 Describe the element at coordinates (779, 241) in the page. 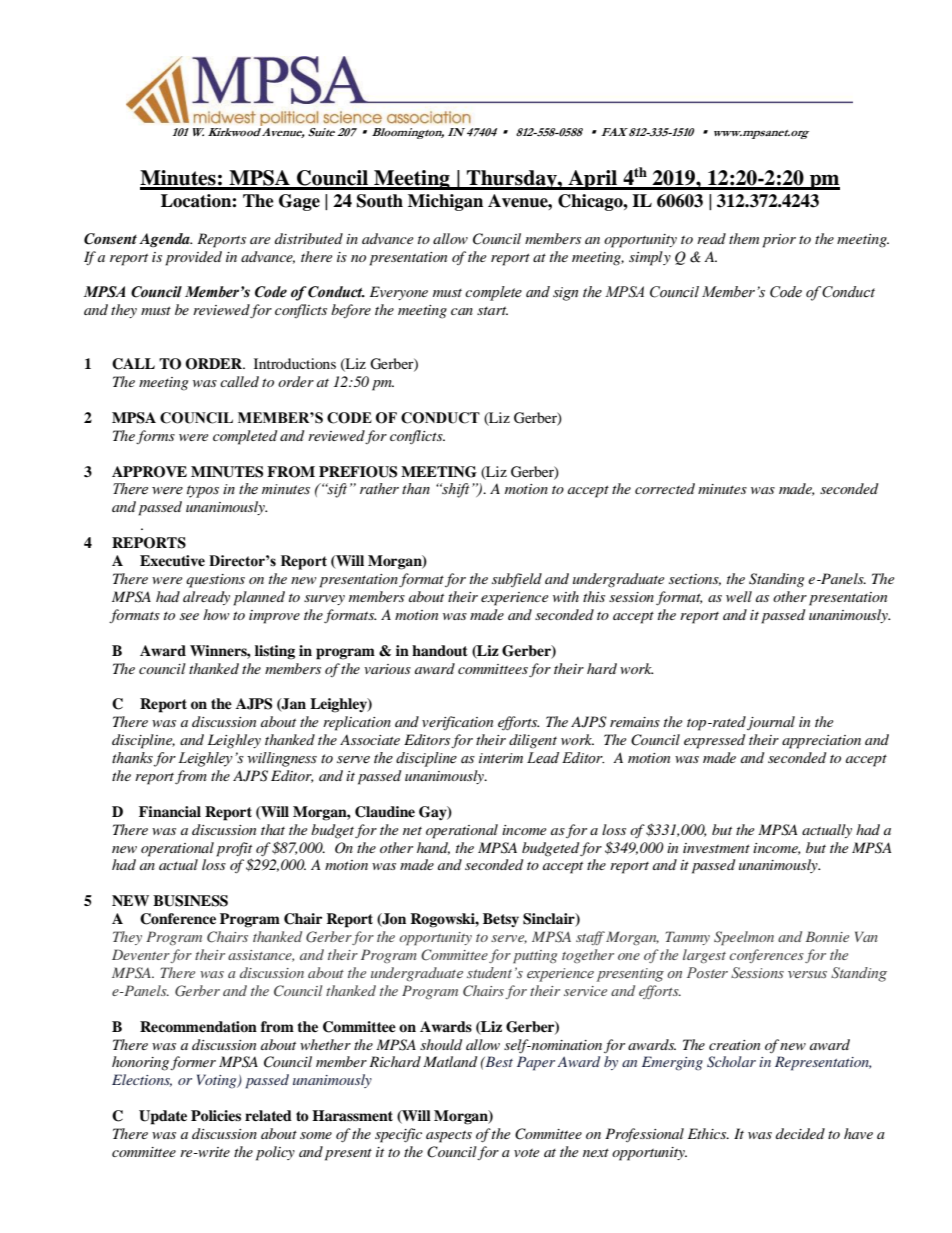

I see `prior` at that location.
